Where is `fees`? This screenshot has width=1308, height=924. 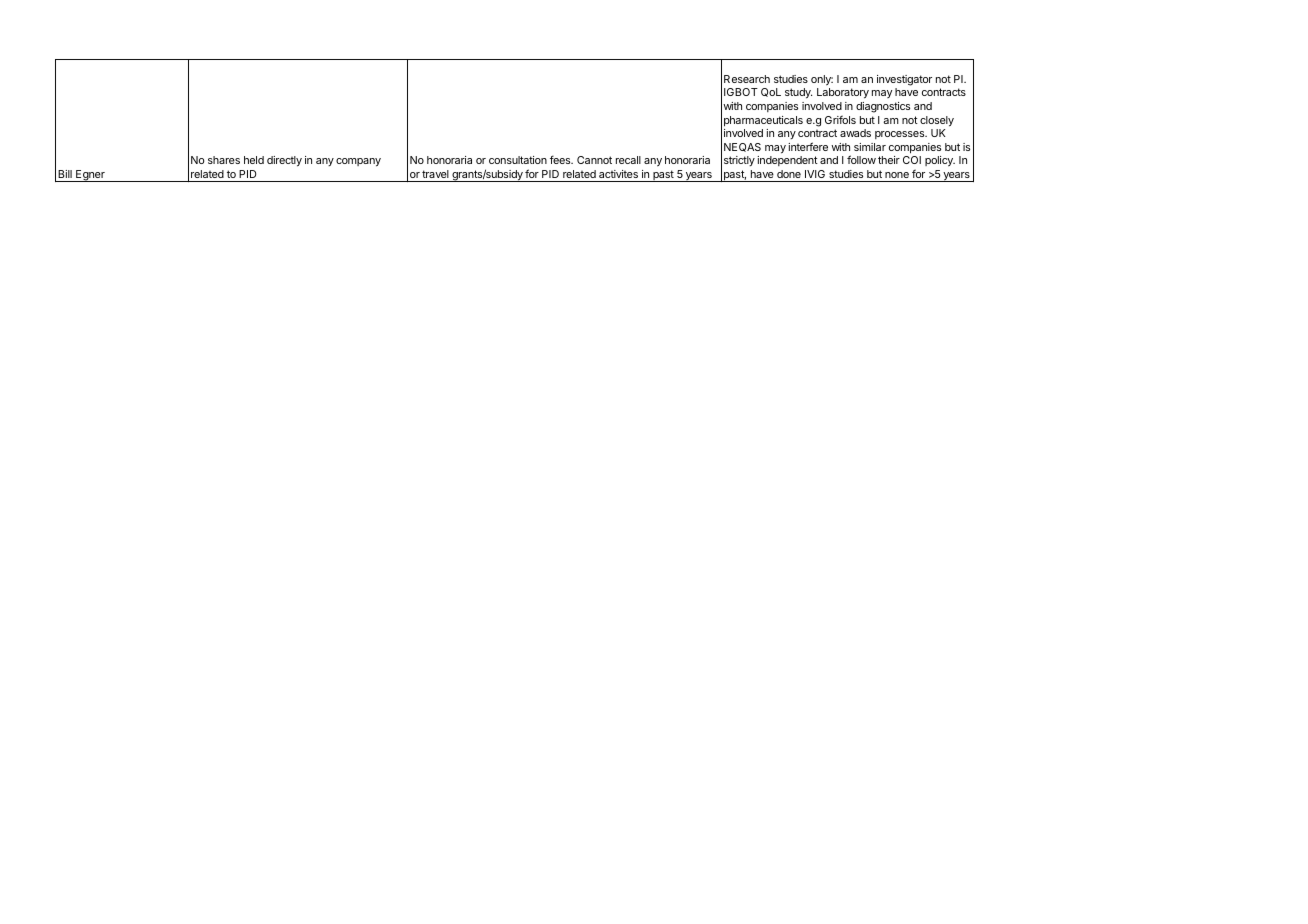
fees is located at coordinates (561, 159).
